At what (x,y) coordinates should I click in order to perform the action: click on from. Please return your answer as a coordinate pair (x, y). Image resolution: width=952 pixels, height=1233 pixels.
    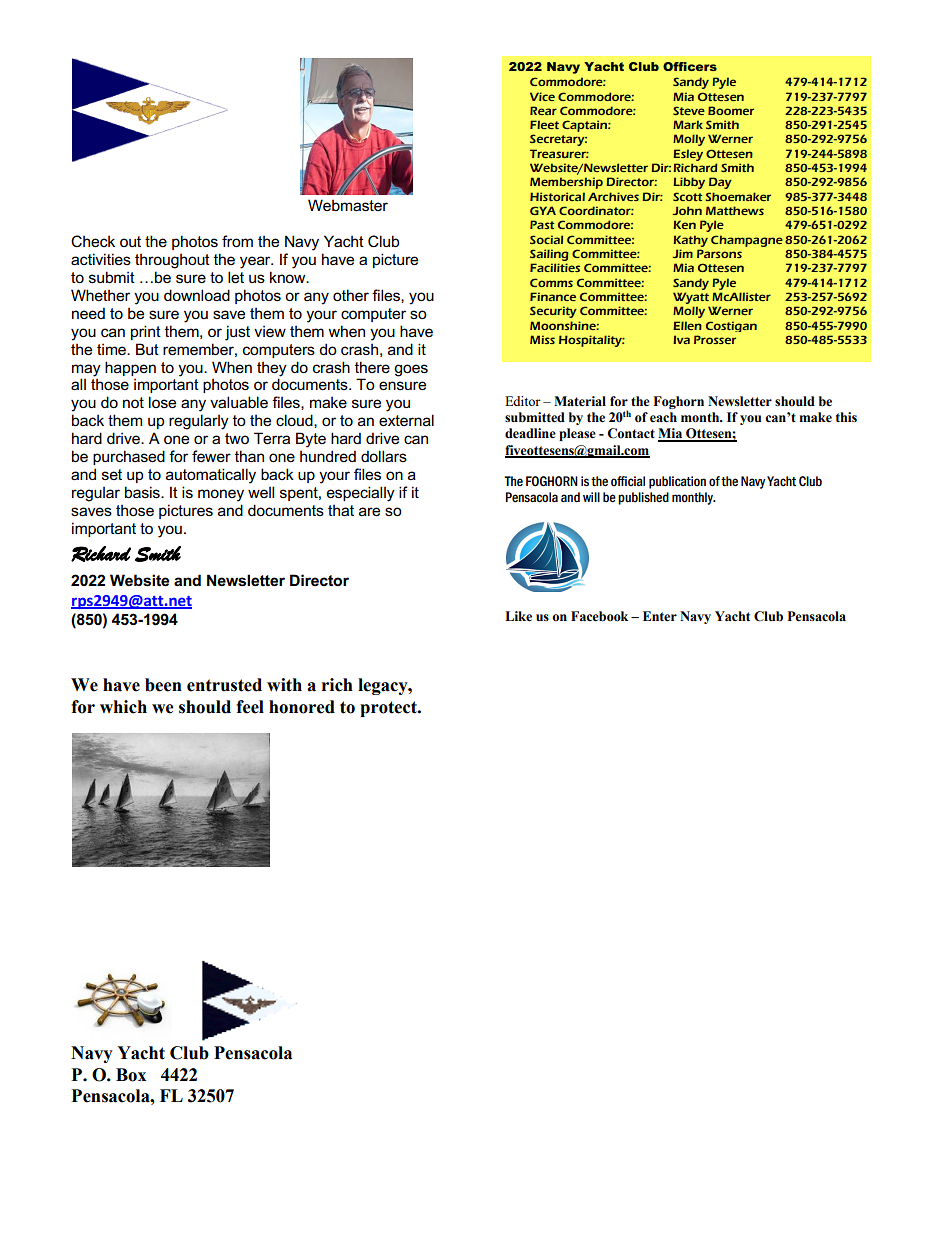
    Looking at the image, I should click on (237, 241).
